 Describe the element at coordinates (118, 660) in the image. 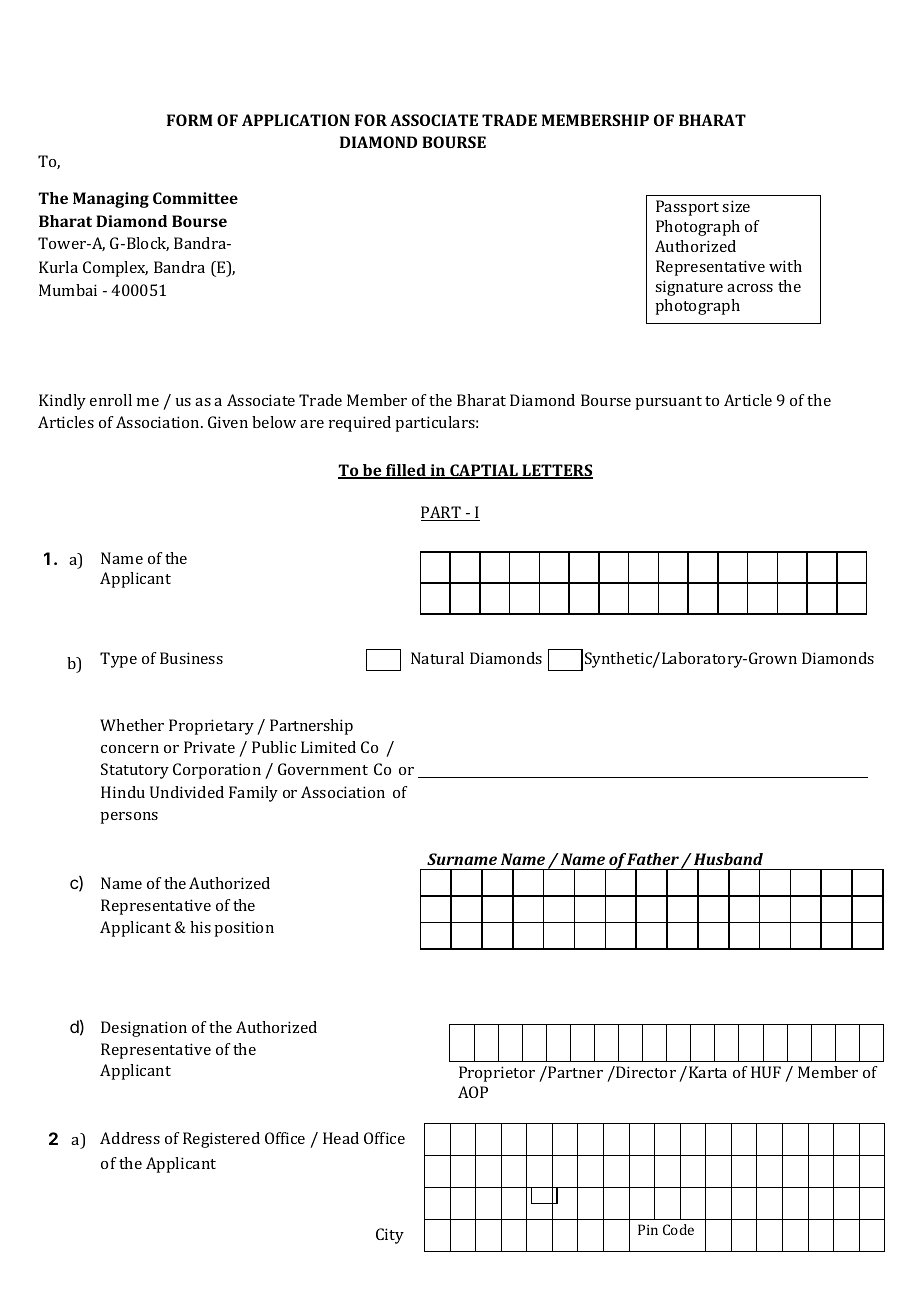

I see `Type` at that location.
